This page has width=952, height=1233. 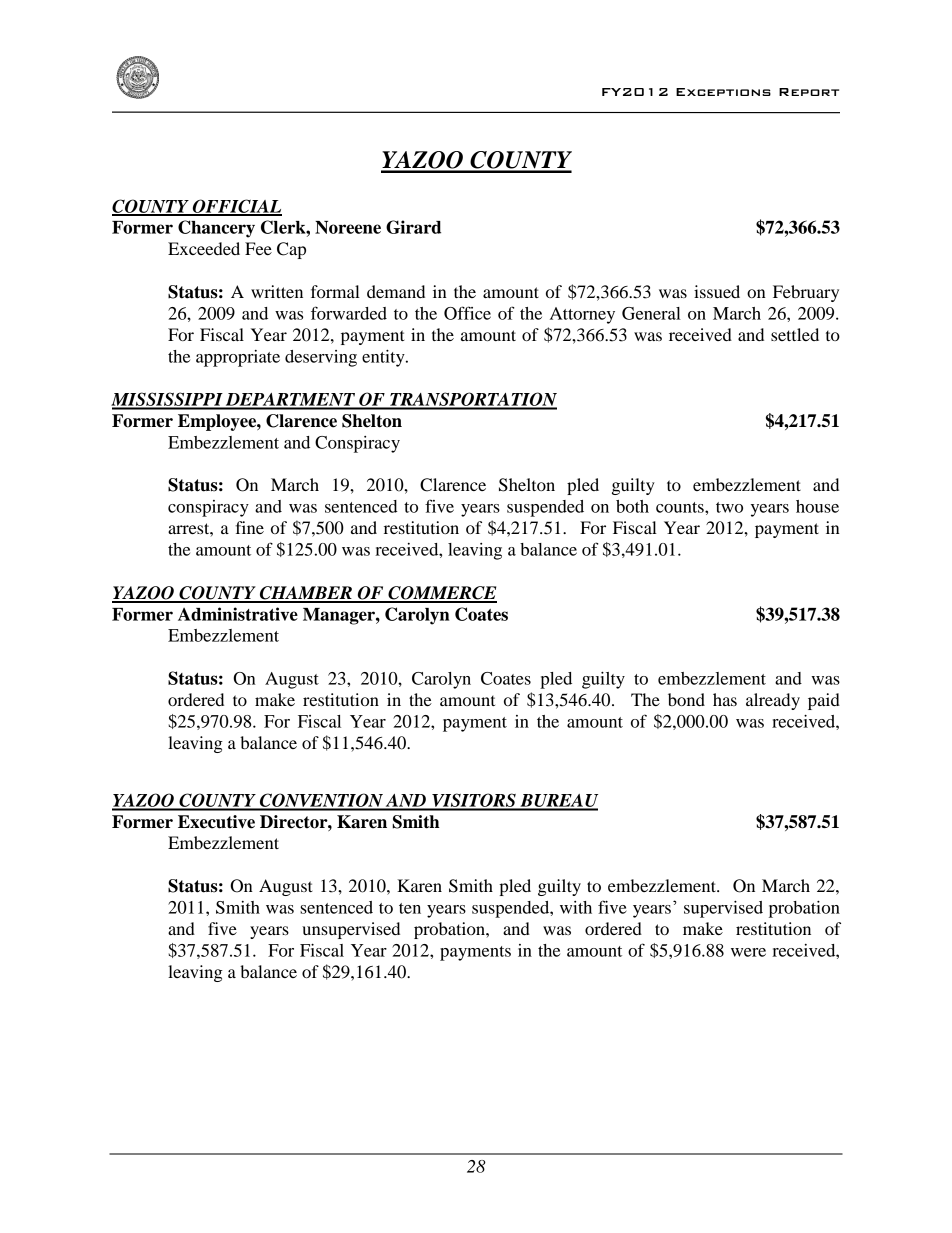 I want to click on were, so click(x=748, y=952).
